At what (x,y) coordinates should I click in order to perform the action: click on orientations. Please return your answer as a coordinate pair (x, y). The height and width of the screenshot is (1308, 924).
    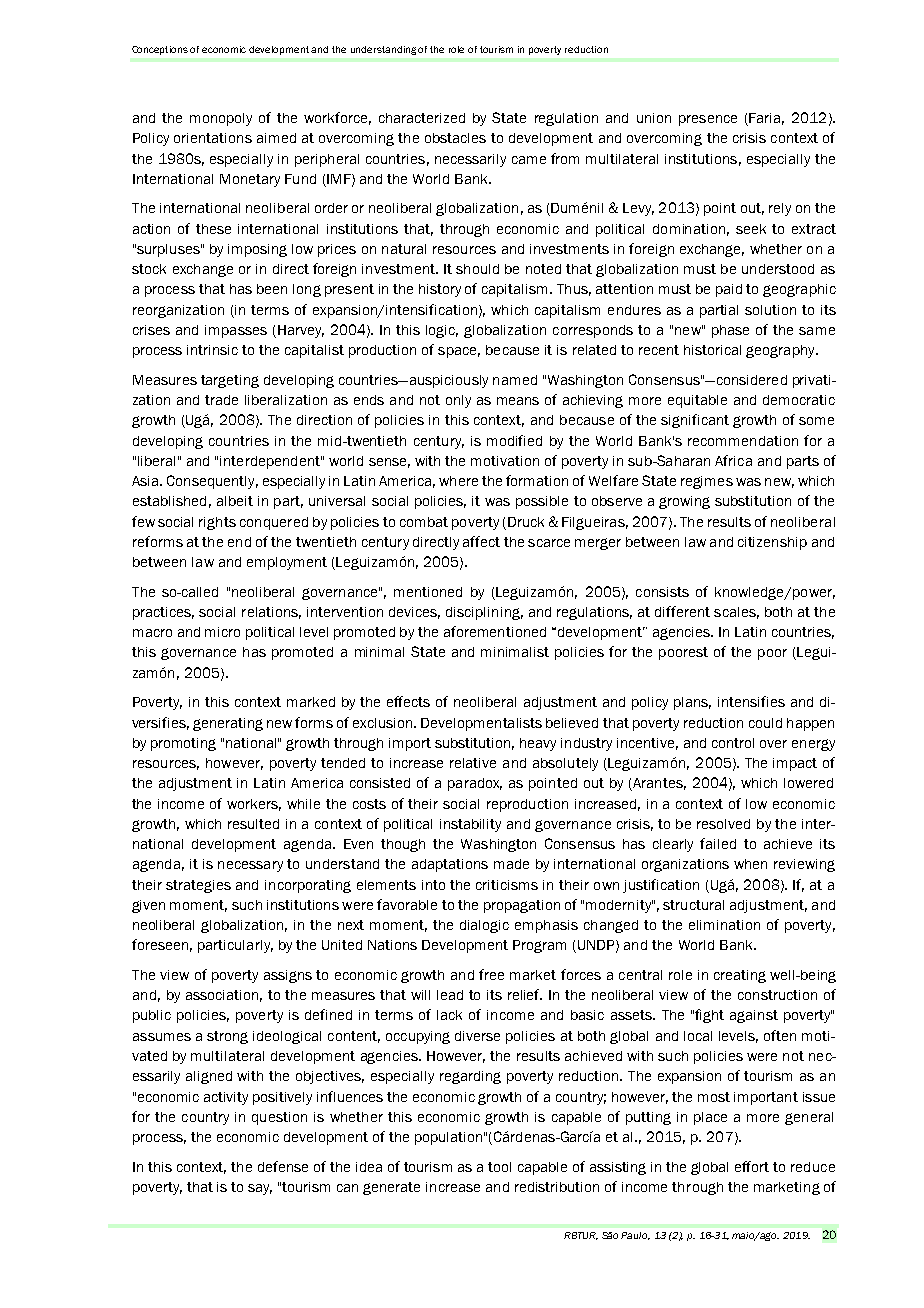
    Looking at the image, I should click on (213, 138).
